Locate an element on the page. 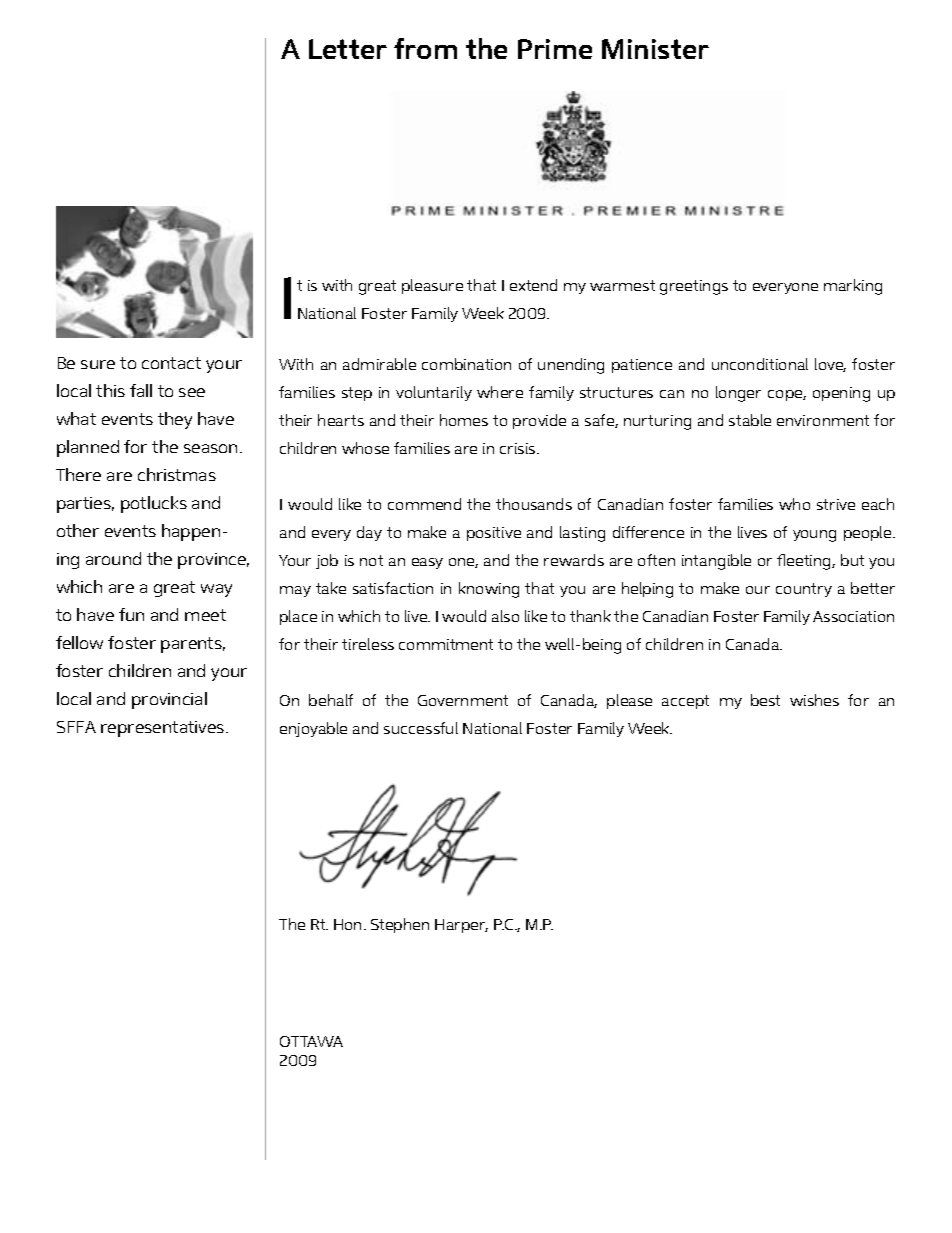  Minister is located at coordinates (655, 49).
